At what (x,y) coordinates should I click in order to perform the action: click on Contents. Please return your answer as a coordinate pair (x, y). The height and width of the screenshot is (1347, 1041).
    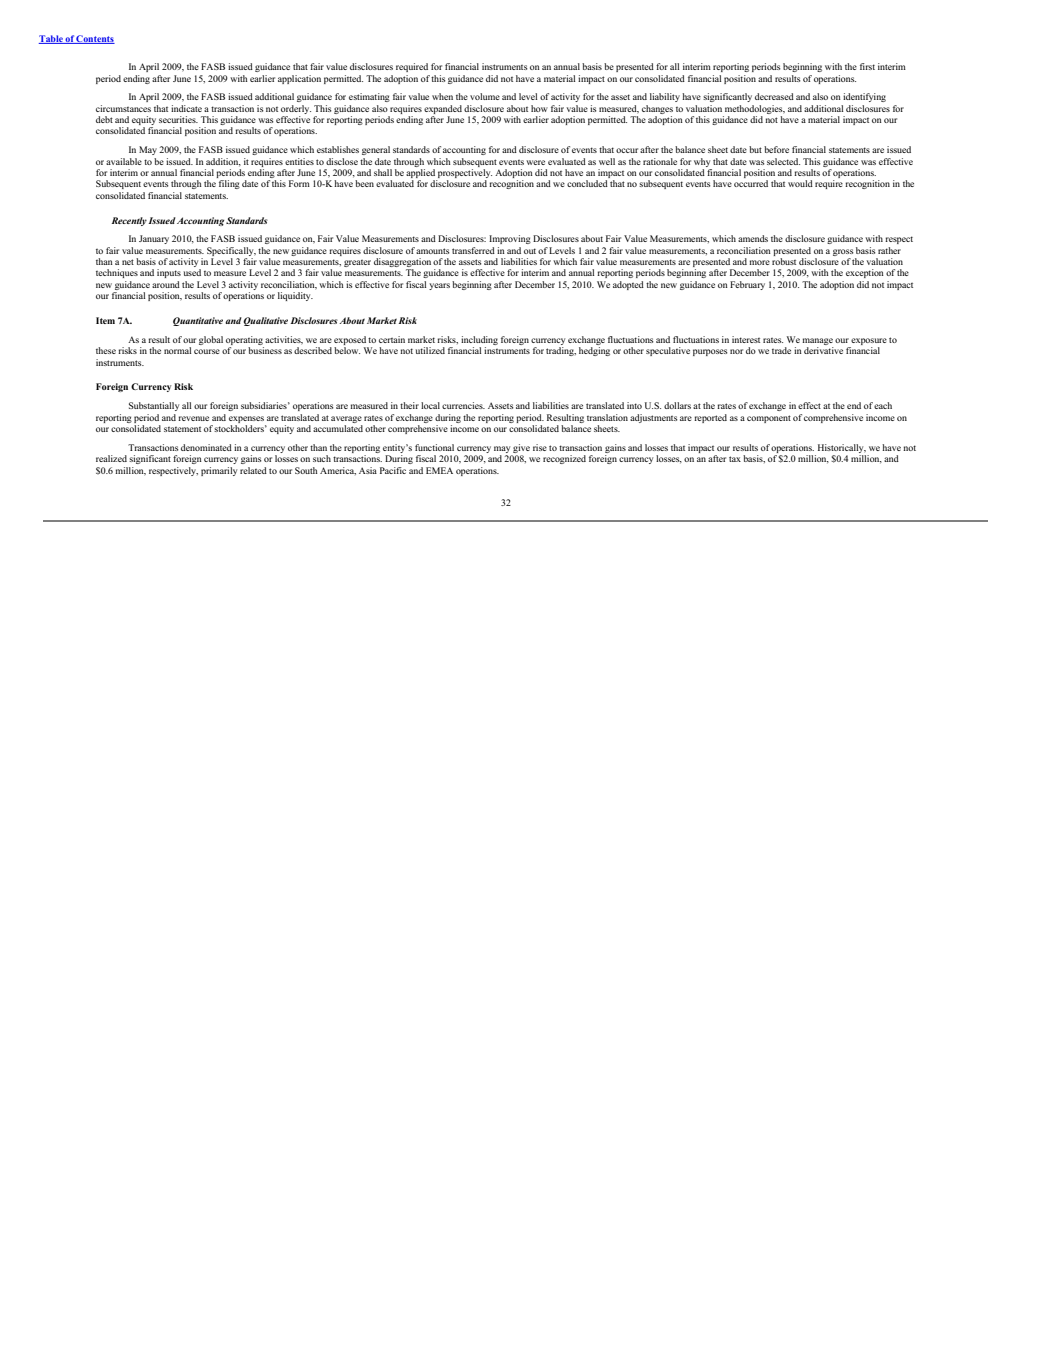
    Looking at the image, I should click on (95, 39).
